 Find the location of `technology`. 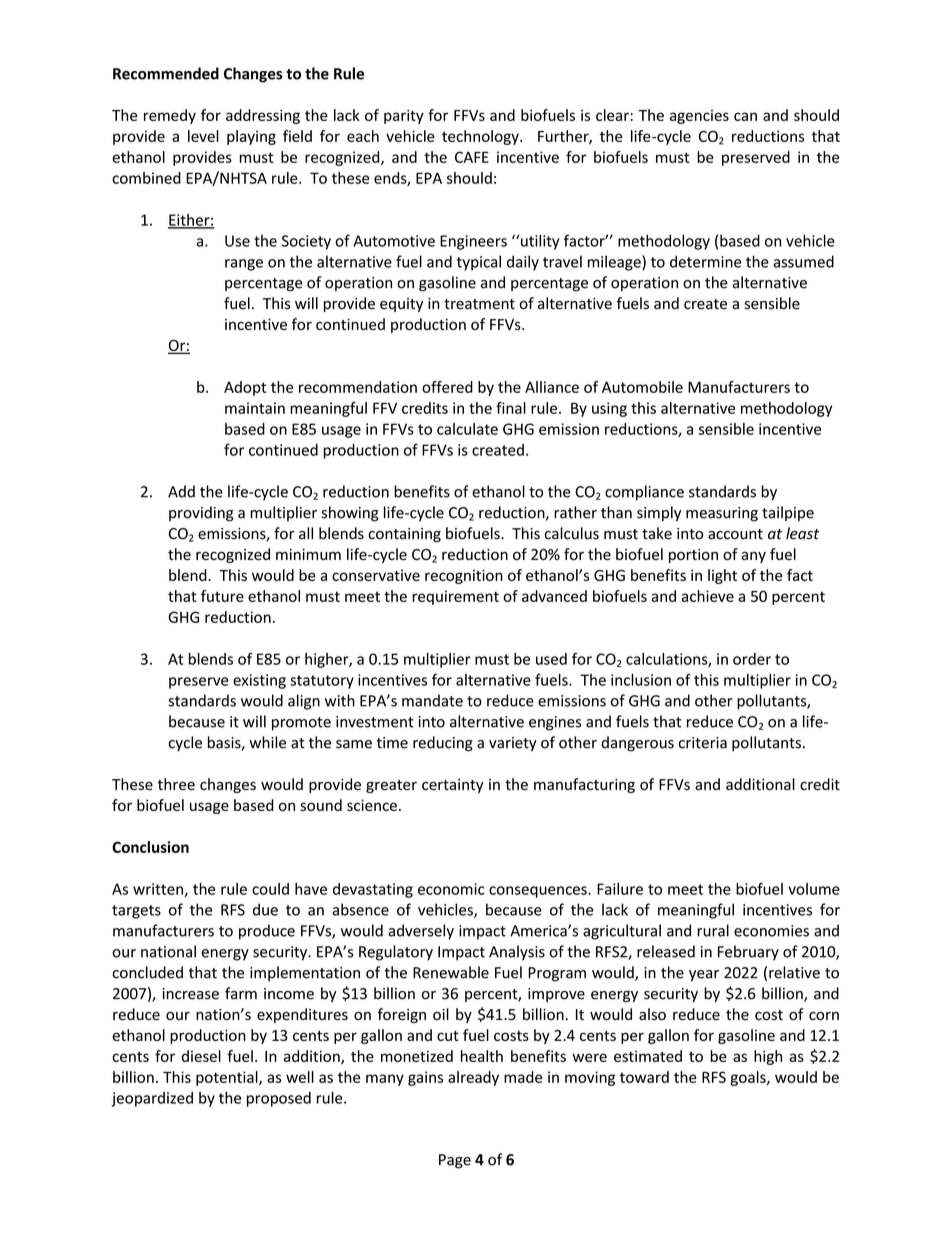

technology is located at coordinates (481, 137).
